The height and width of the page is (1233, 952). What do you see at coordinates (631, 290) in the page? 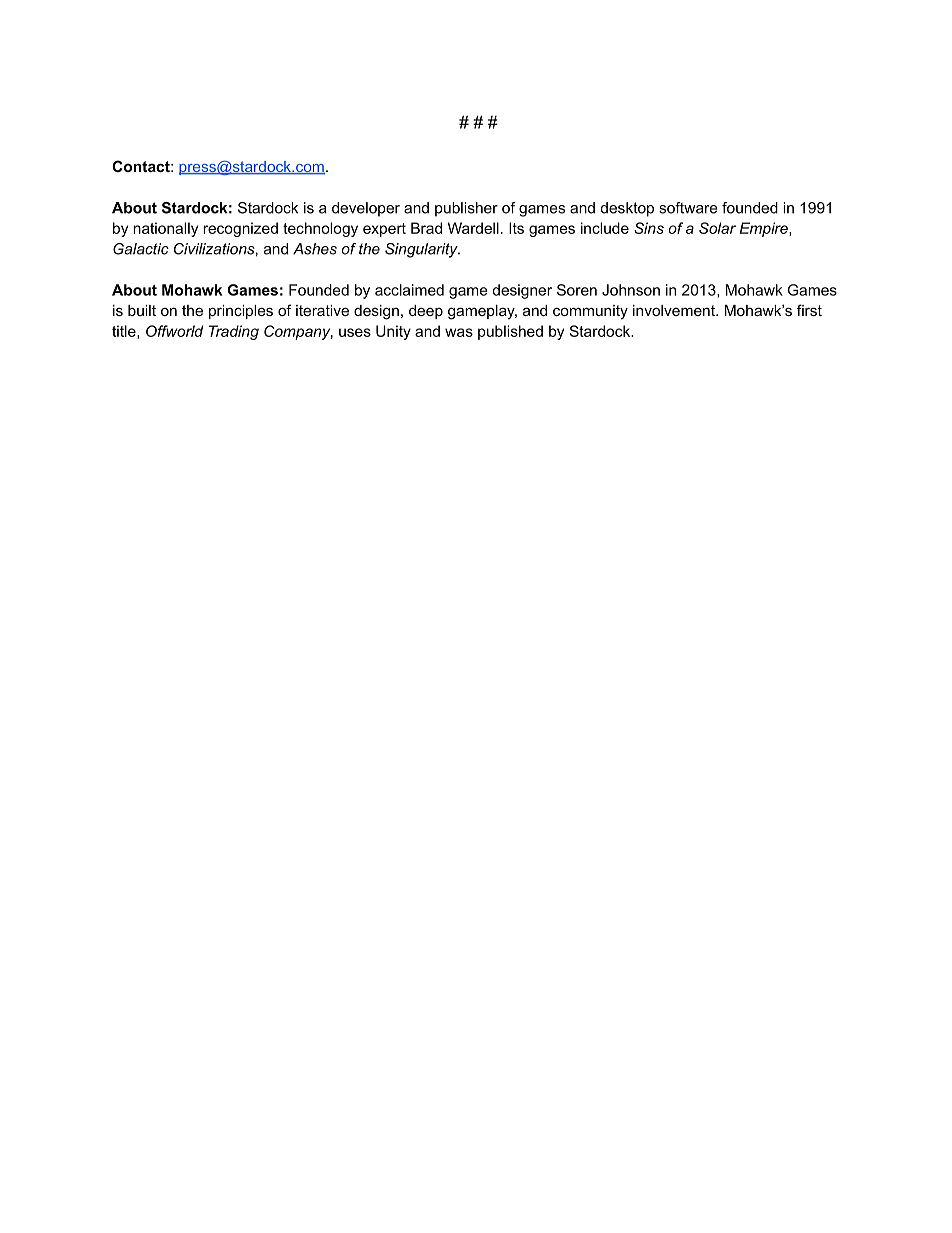
I see `Johnson` at bounding box center [631, 290].
